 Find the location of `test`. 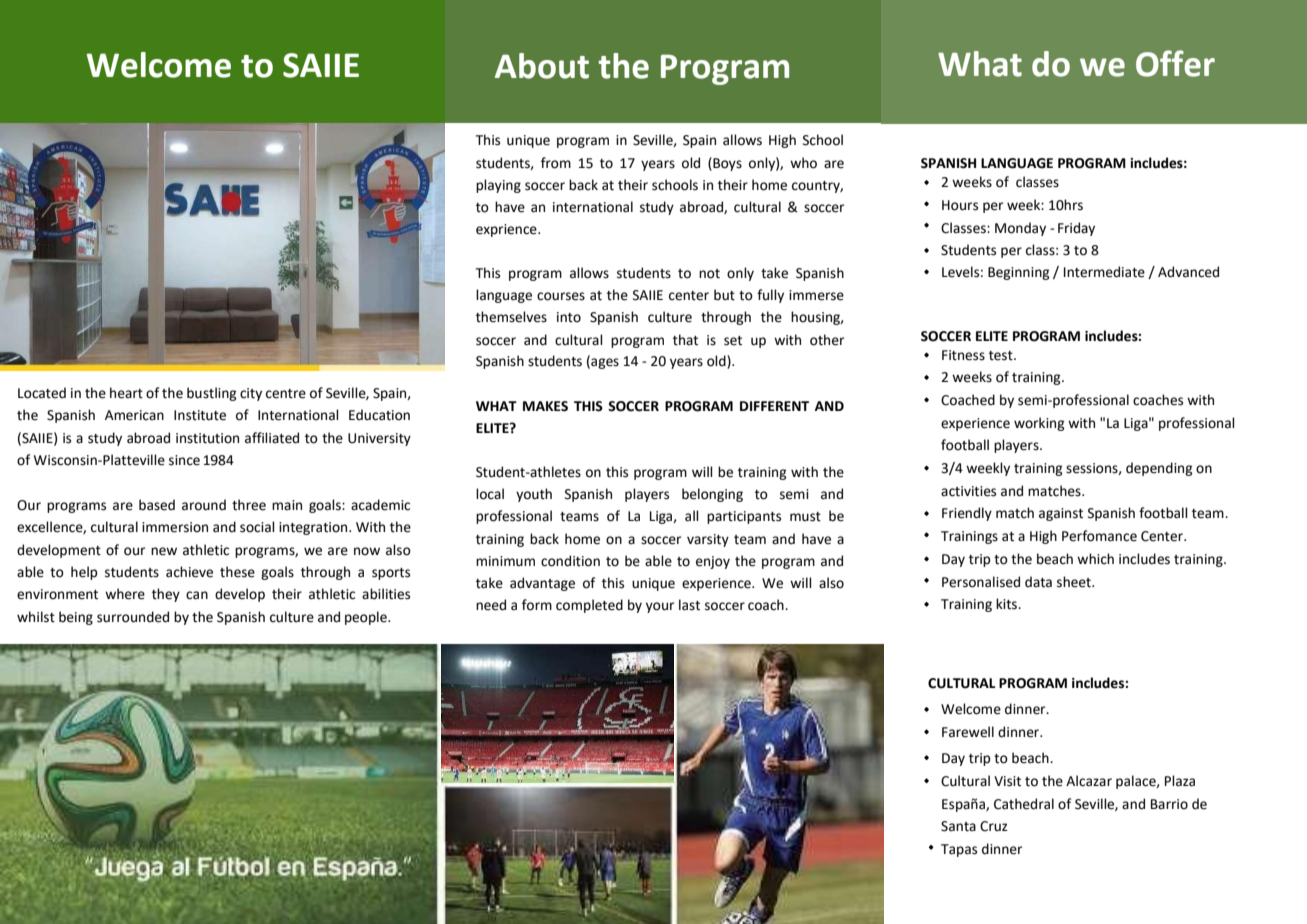

test is located at coordinates (1002, 356).
